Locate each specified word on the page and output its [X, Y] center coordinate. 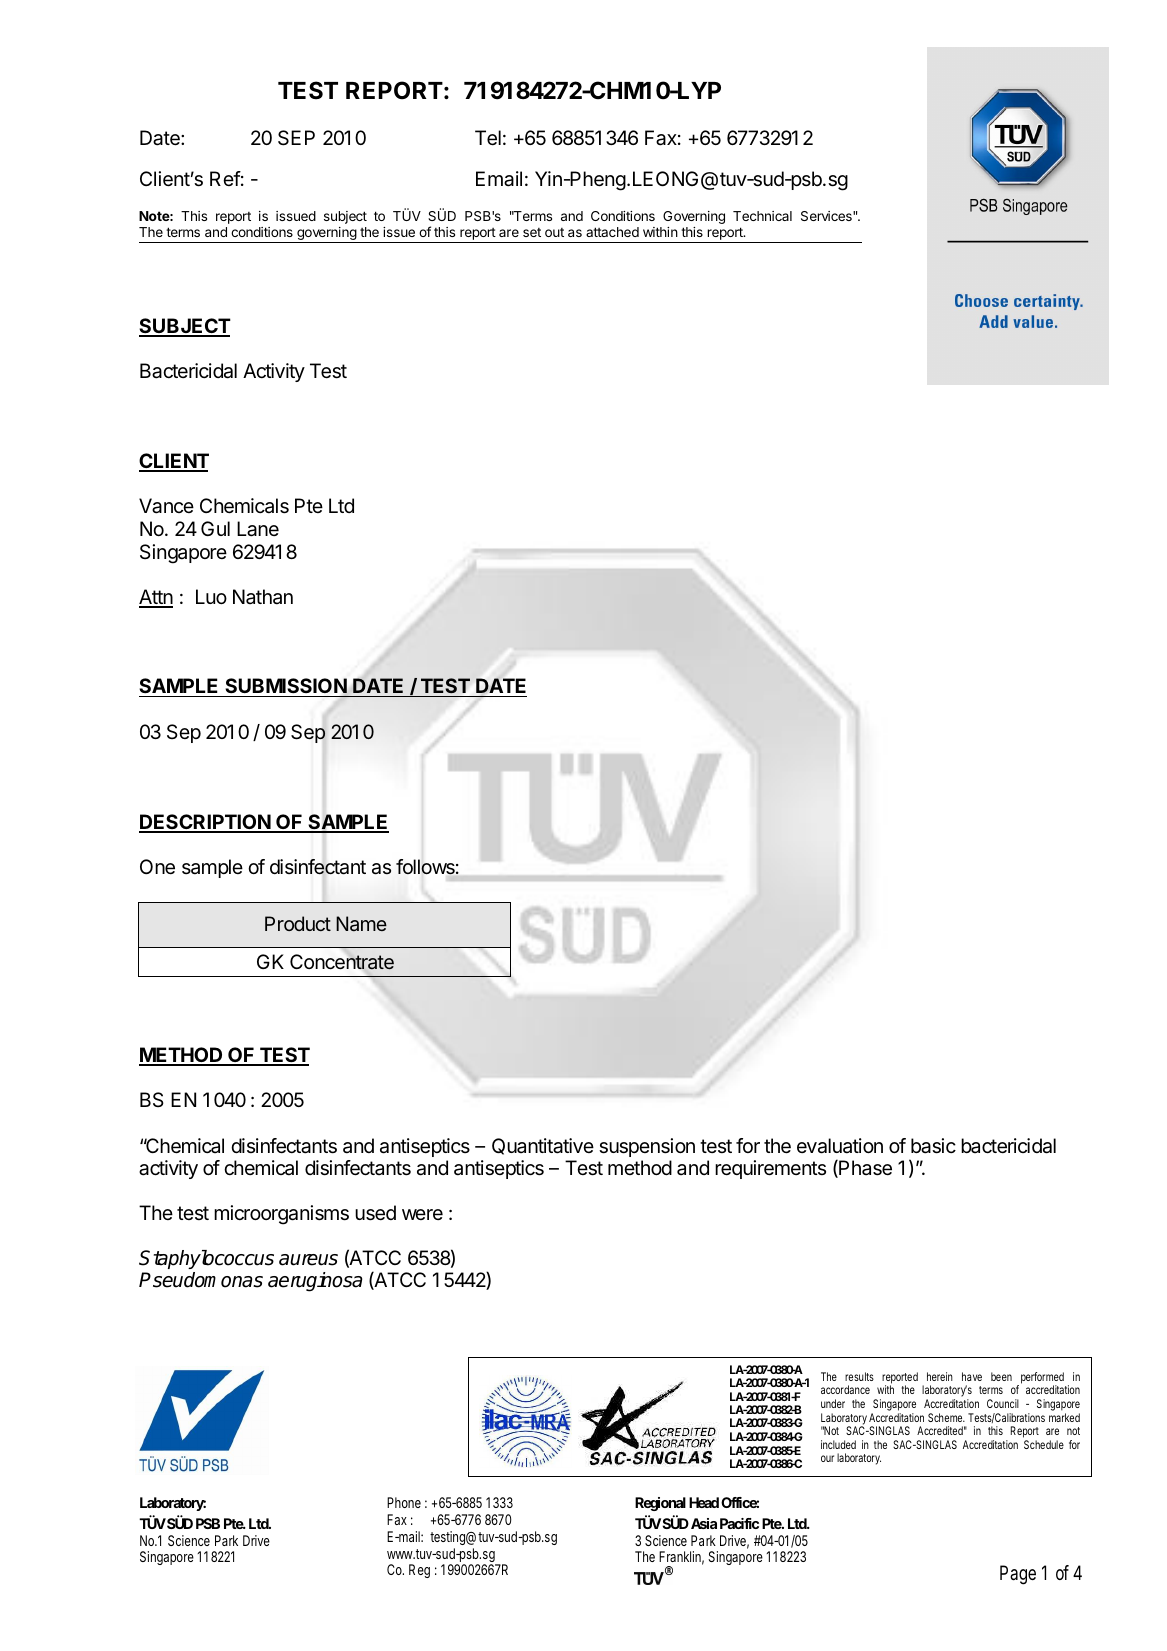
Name [361, 923]
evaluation [840, 1146]
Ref [225, 178]
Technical [762, 216]
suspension [647, 1147]
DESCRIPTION [205, 823]
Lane [258, 529]
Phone [404, 1502]
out [554, 232]
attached [612, 232]
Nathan [263, 597]
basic [933, 1146]
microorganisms [281, 1215]
